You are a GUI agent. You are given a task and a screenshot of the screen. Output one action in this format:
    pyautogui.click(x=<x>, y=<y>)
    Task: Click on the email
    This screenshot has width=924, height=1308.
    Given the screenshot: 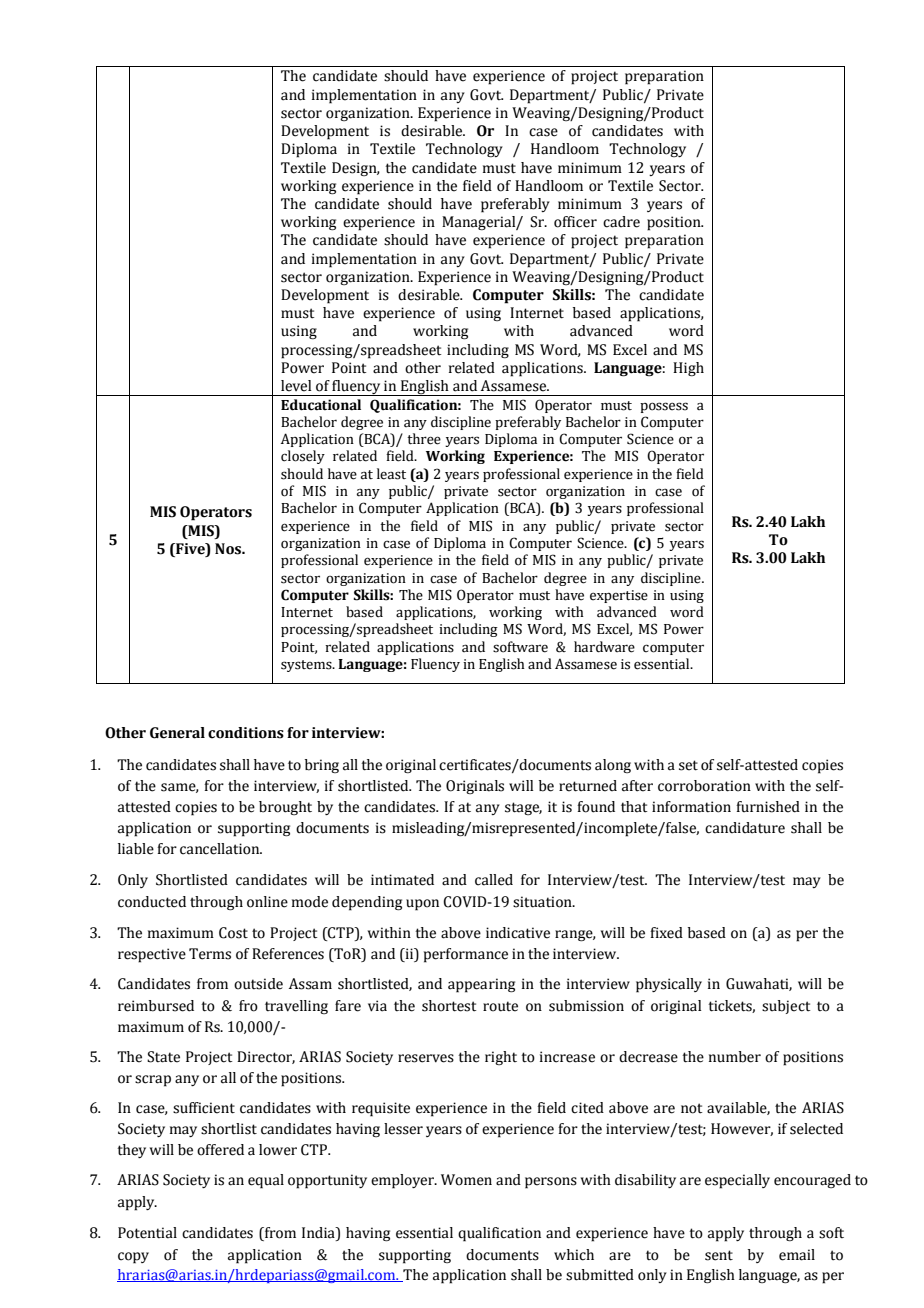 What is the action you would take?
    pyautogui.click(x=797, y=1255)
